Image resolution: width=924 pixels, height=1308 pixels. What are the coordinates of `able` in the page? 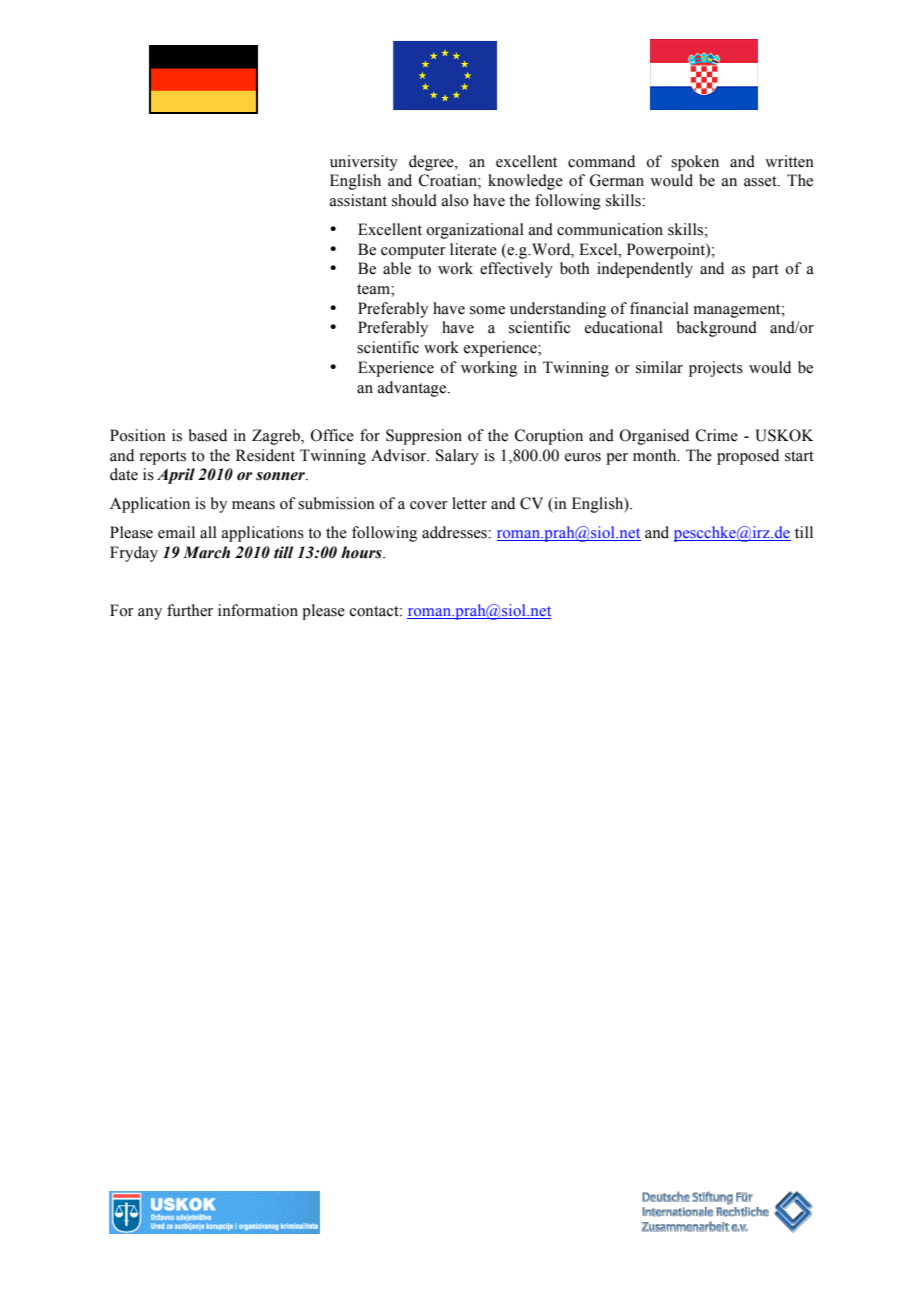 It's located at (397, 268).
